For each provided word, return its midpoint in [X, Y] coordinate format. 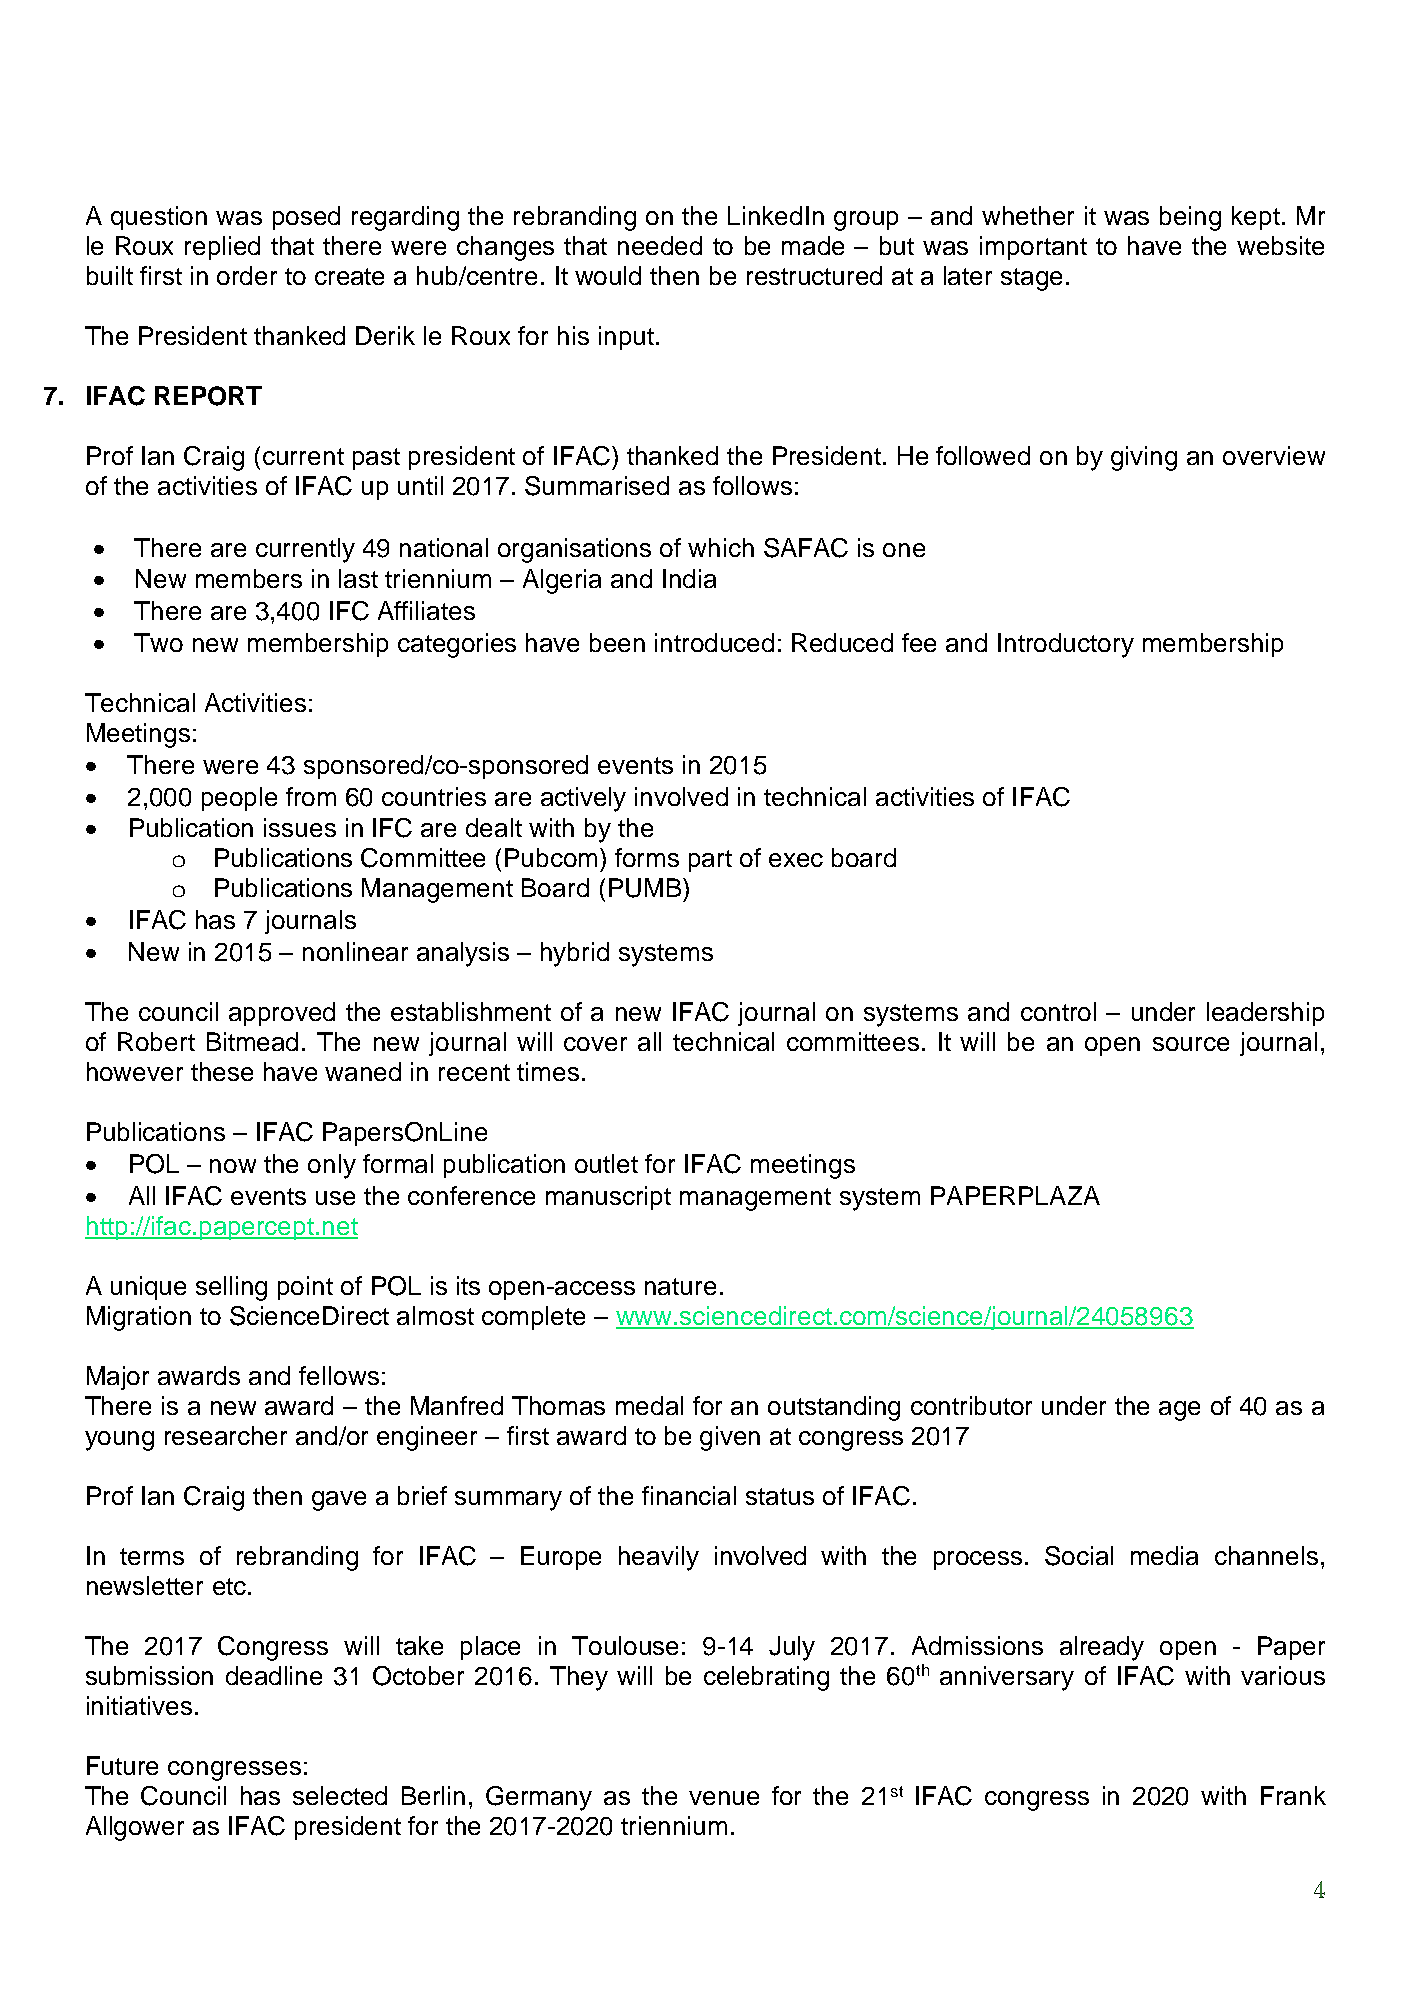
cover [595, 1044]
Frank [1293, 1795]
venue [724, 1798]
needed [660, 245]
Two [158, 642]
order [247, 275]
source [1191, 1044]
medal [649, 1405]
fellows [339, 1375]
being [1190, 218]
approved [282, 1014]
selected [340, 1795]
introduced [714, 642]
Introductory [1066, 645]
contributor [971, 1405]
